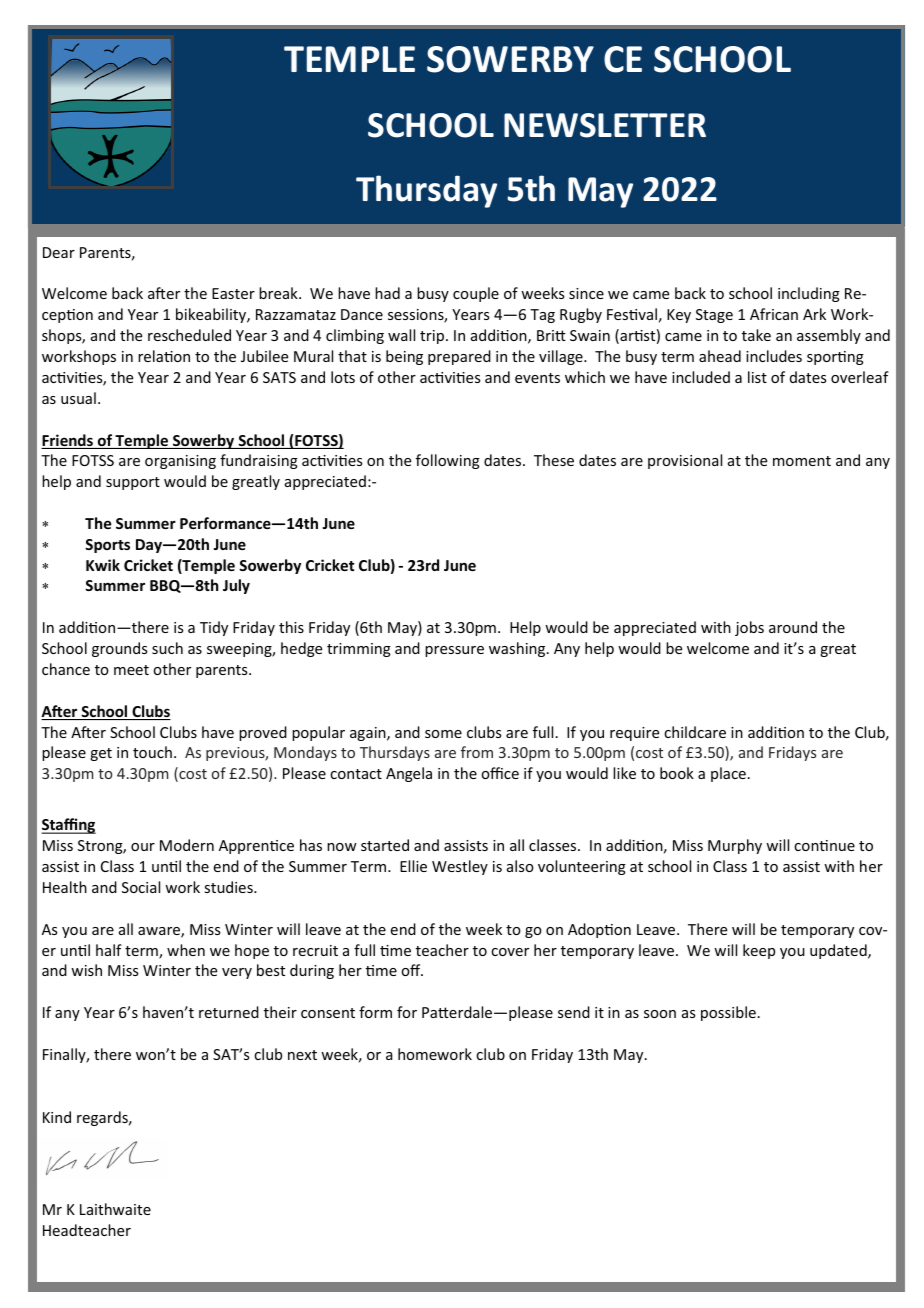 The height and width of the screenshot is (1308, 924). I want to click on prepared, so click(459, 357).
